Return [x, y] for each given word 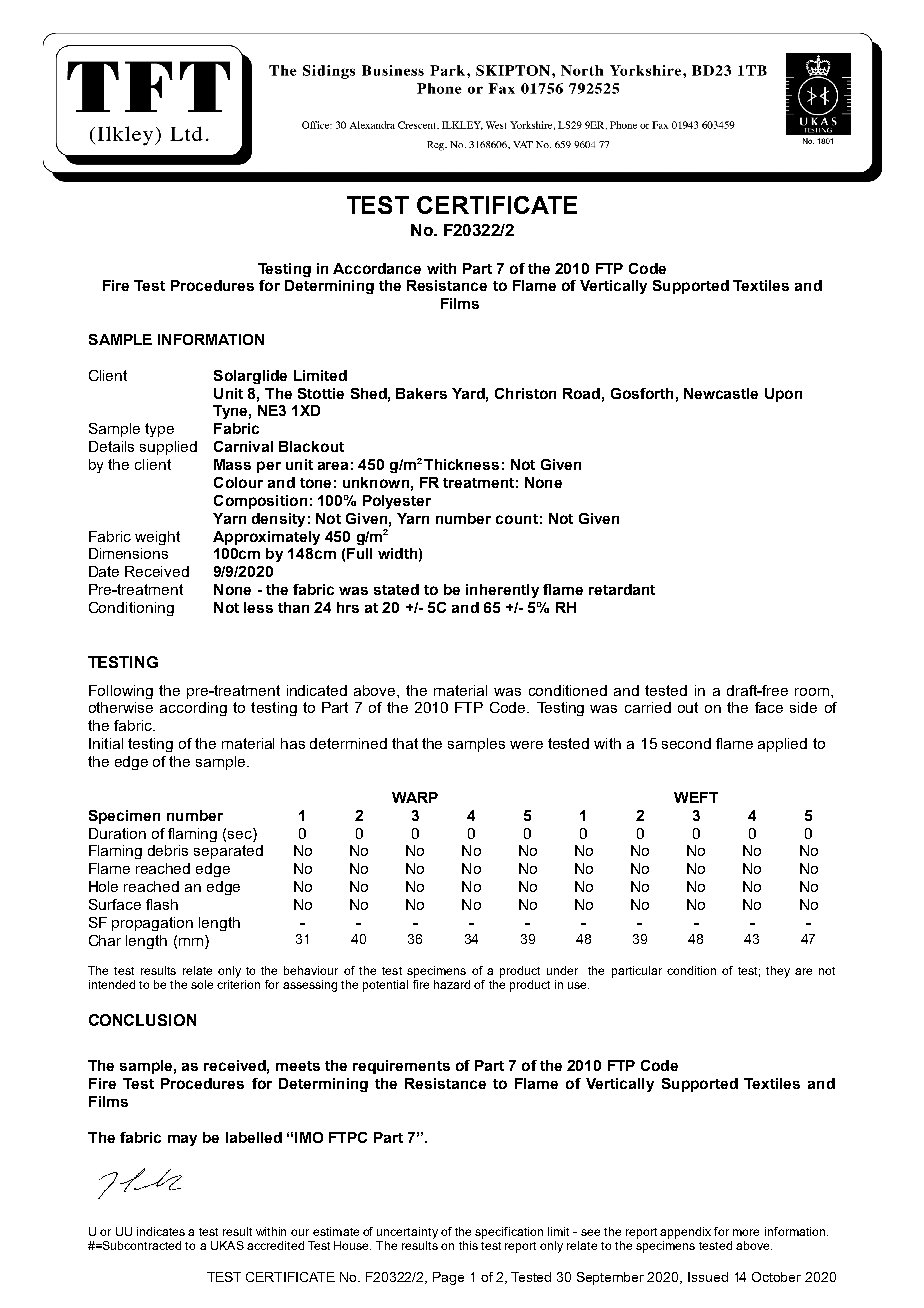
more [746, 1232]
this [468, 1245]
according [193, 709]
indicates [161, 1231]
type [159, 430]
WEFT [696, 797]
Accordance [377, 268]
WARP [415, 797]
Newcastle [721, 393]
